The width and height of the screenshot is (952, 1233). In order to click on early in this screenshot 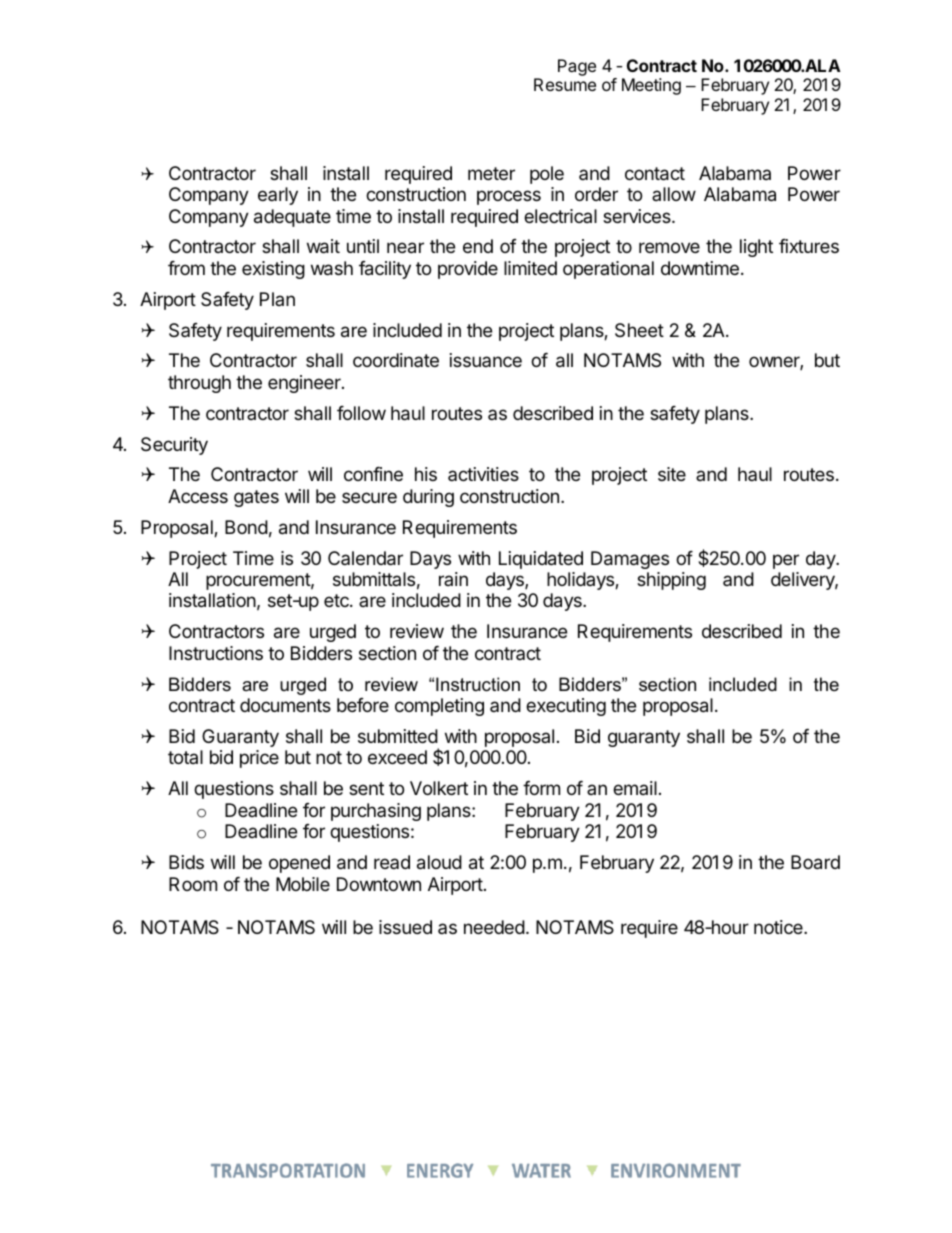, I will do `click(278, 196)`.
